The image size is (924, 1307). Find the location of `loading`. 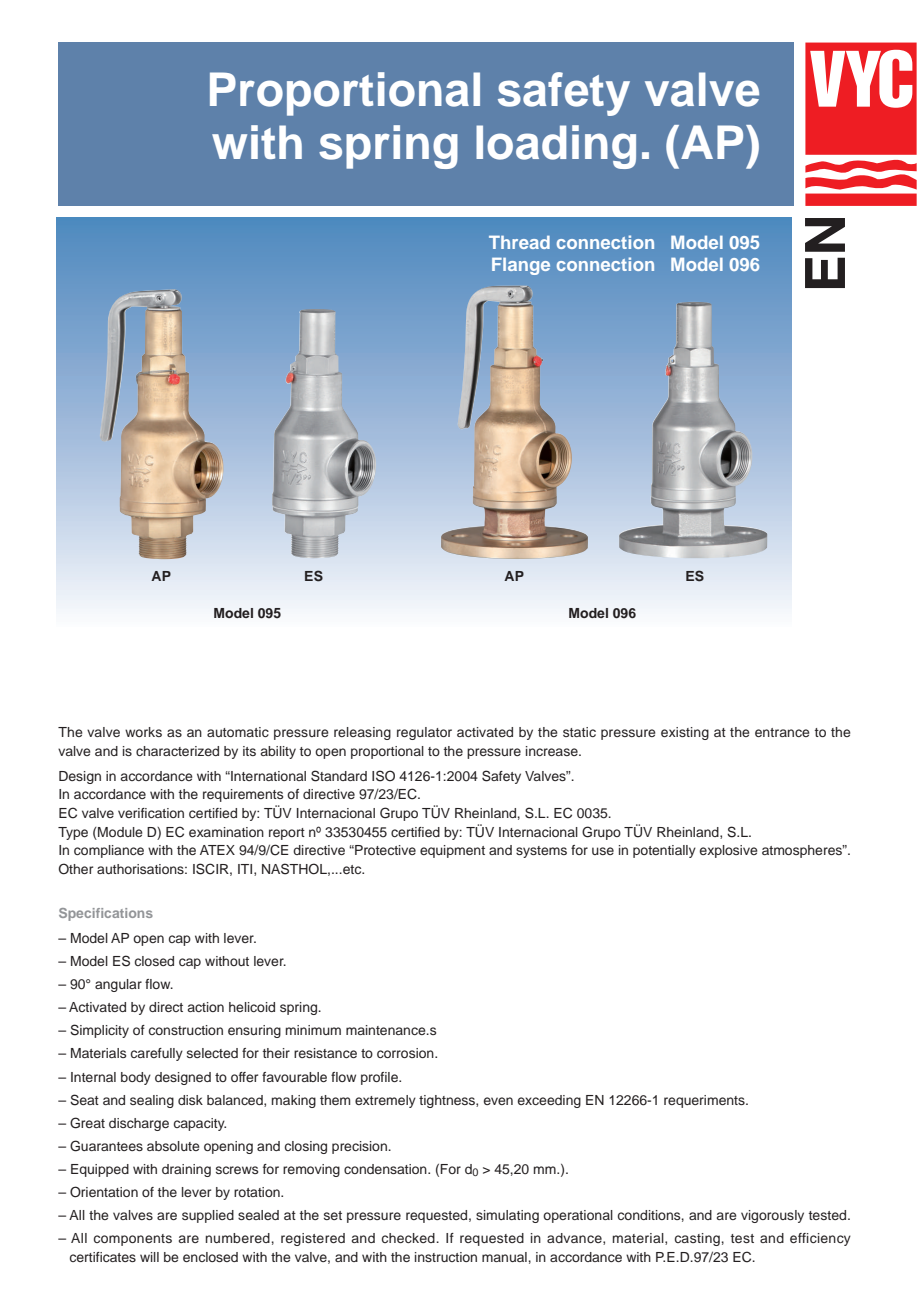

loading is located at coordinates (556, 147).
